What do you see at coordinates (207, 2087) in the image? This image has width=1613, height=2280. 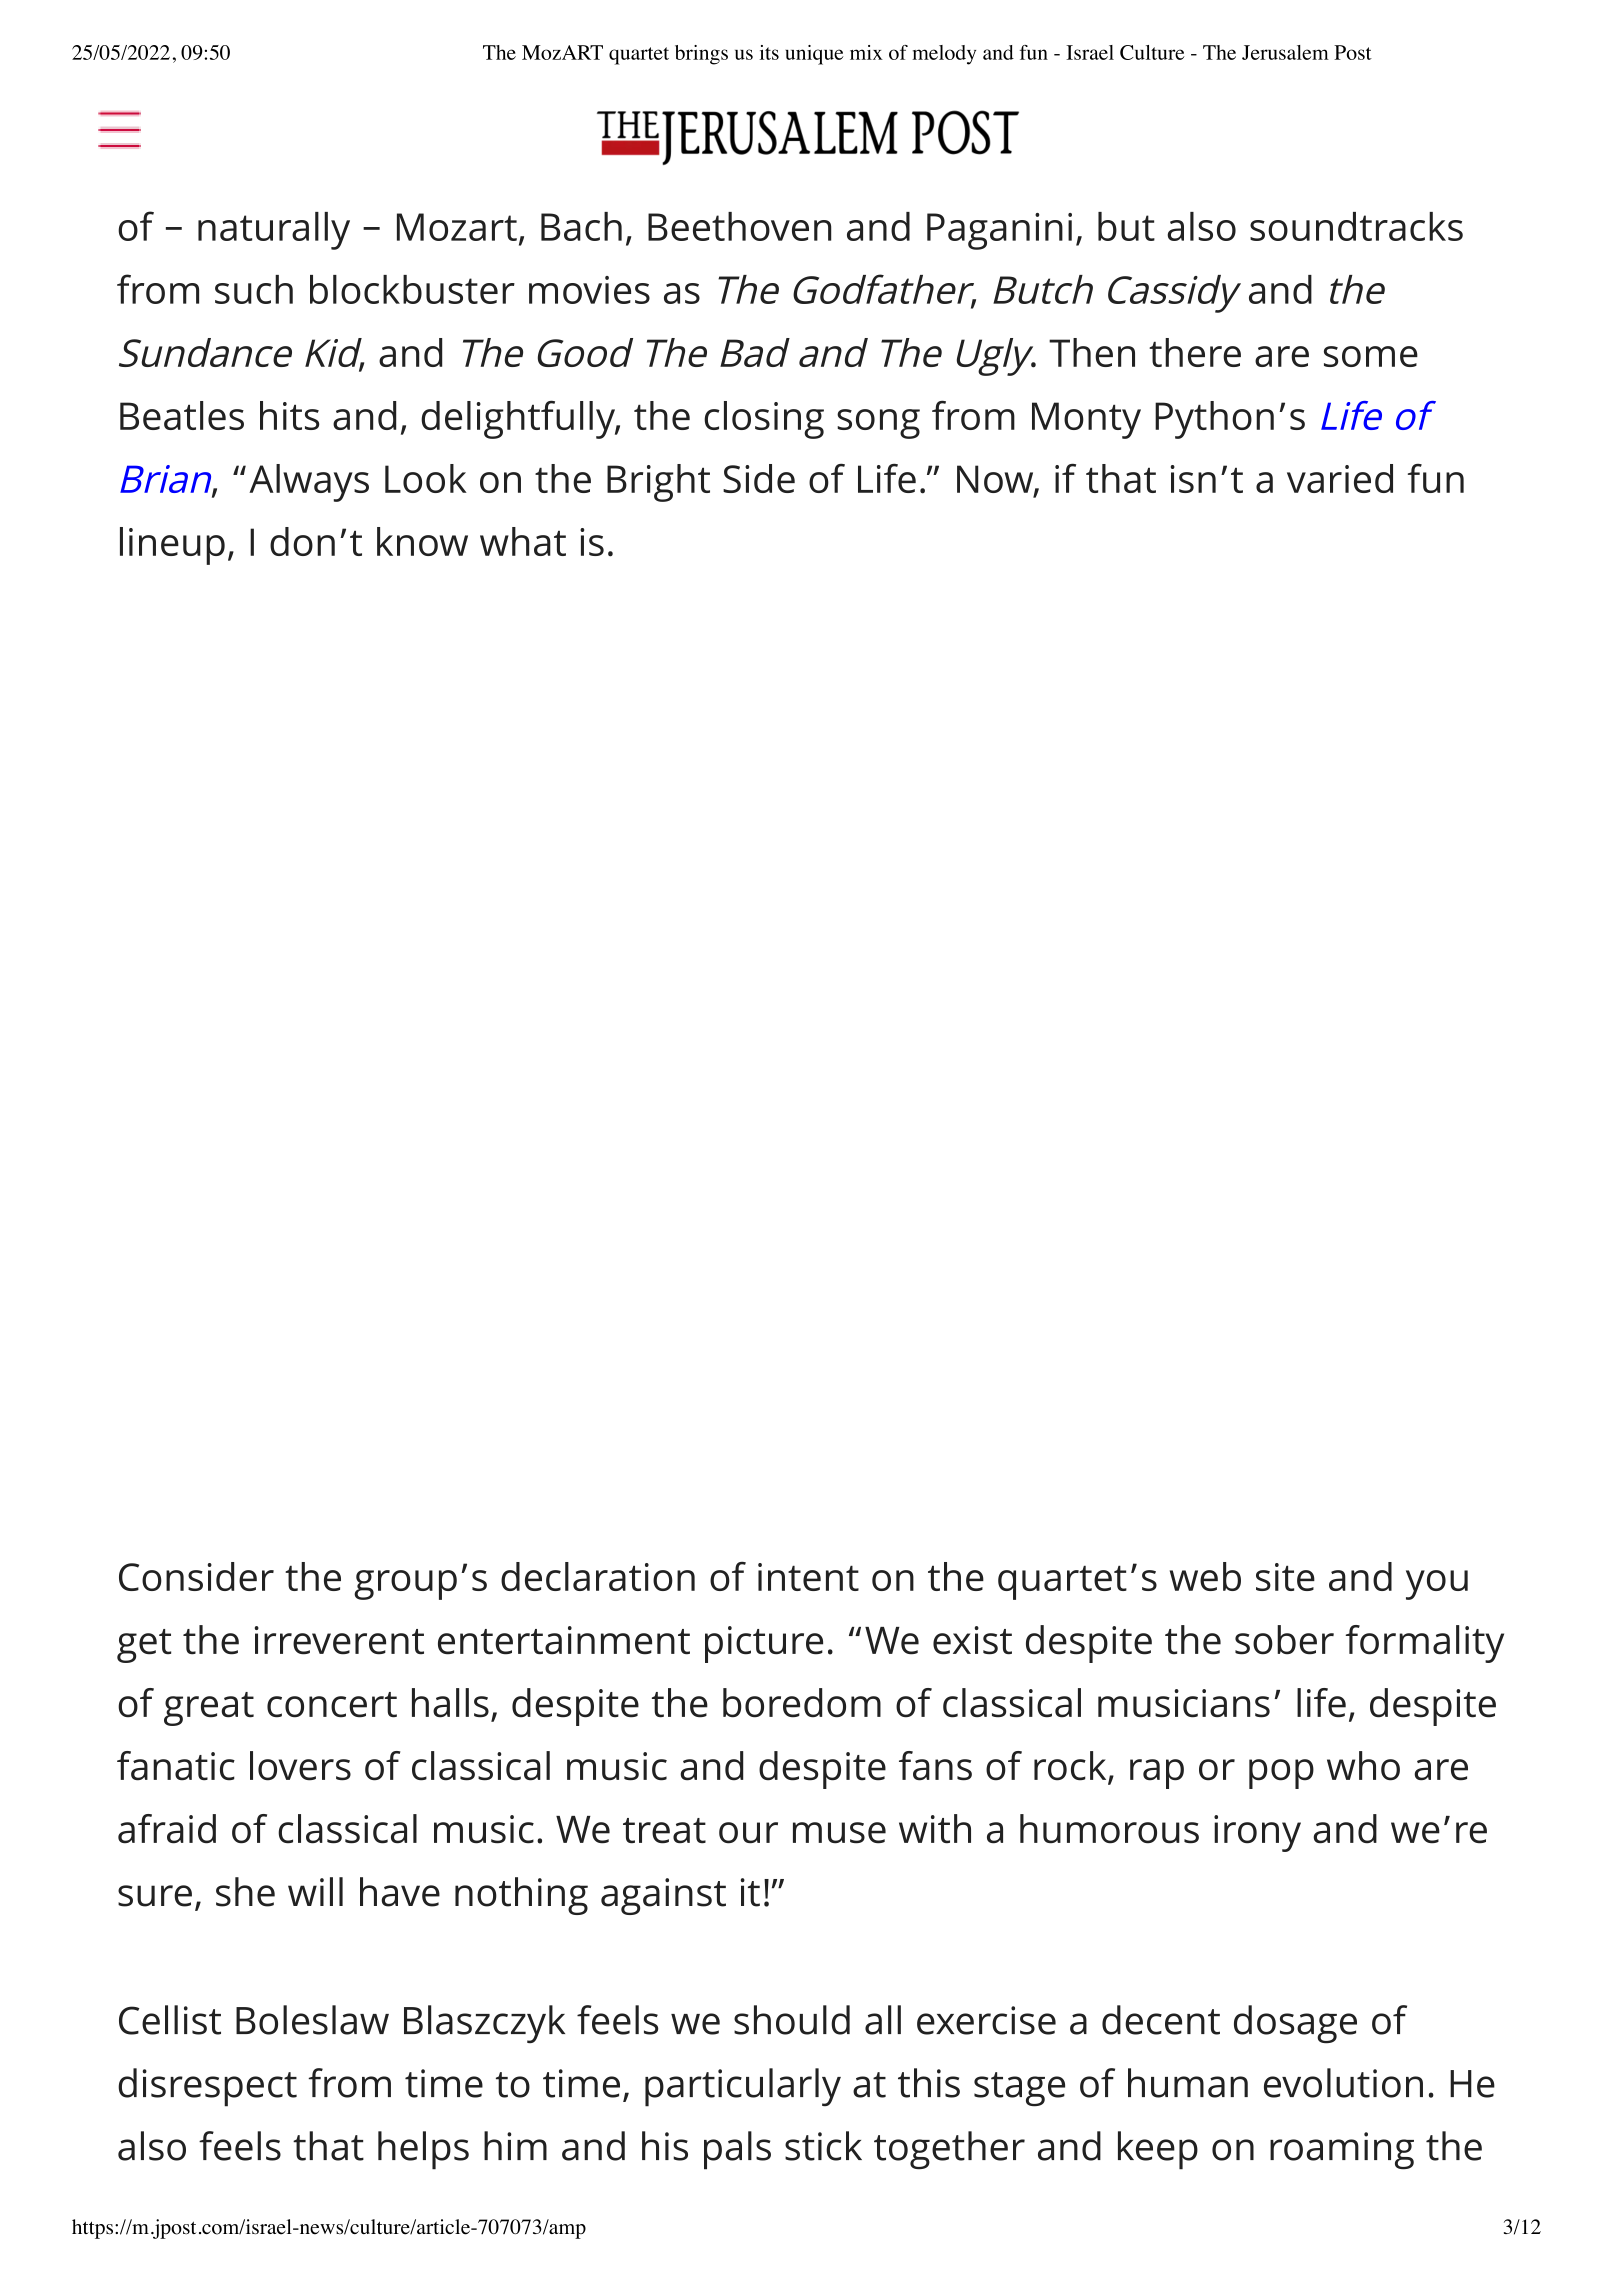 I see `disrespect` at bounding box center [207, 2087].
